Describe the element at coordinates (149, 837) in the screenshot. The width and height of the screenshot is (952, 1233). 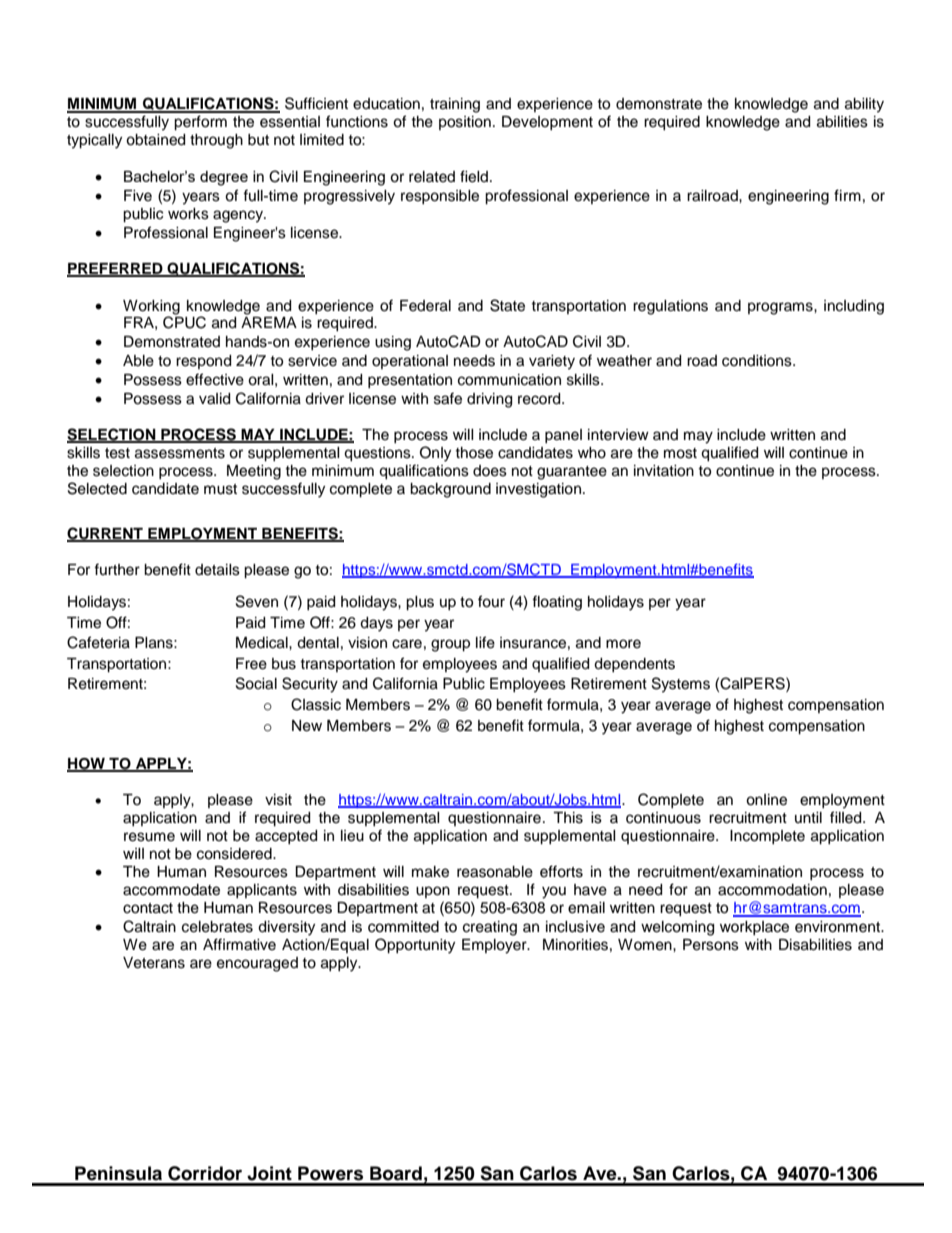
I see `resume` at that location.
